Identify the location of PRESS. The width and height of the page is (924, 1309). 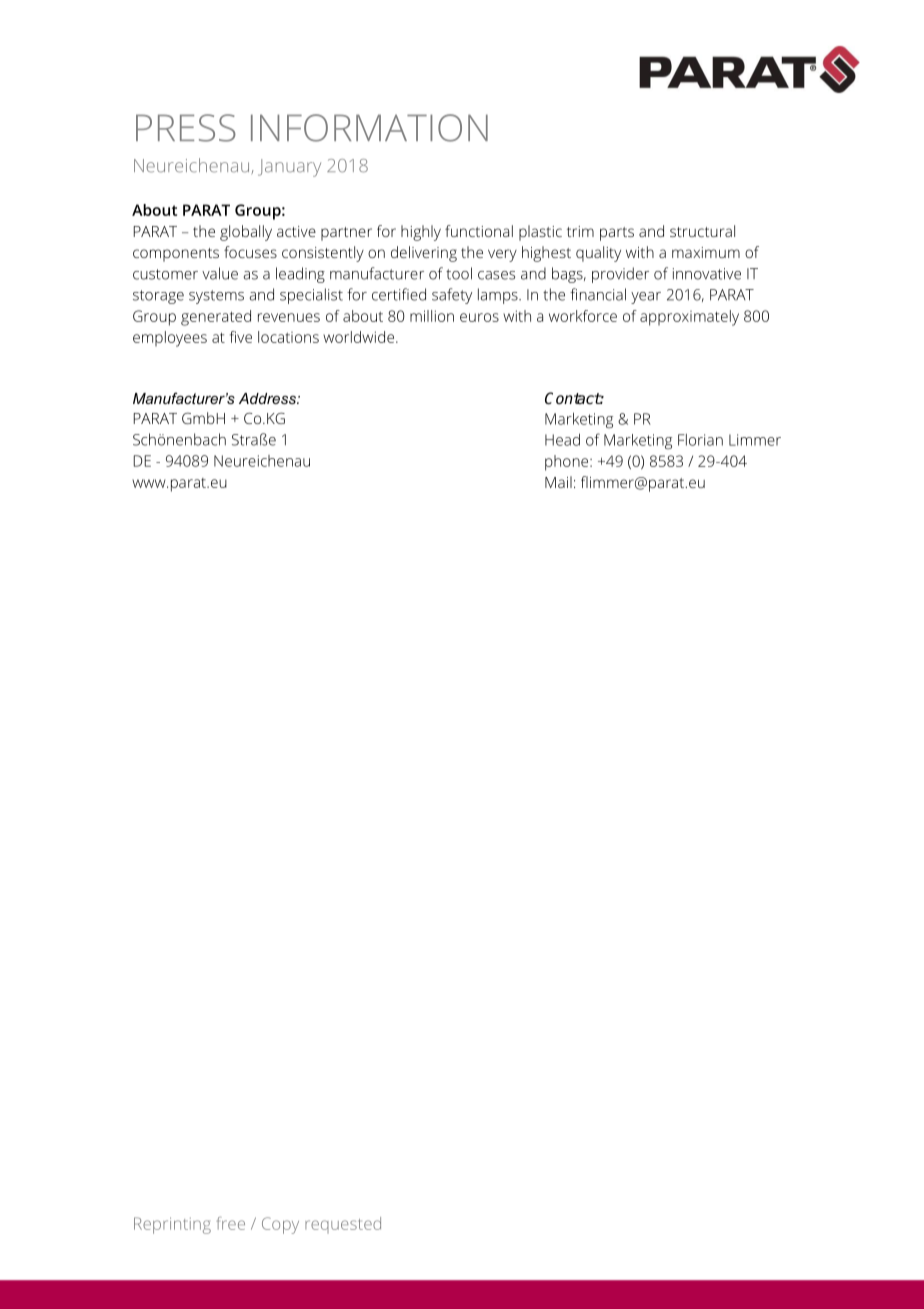
(186, 128).
